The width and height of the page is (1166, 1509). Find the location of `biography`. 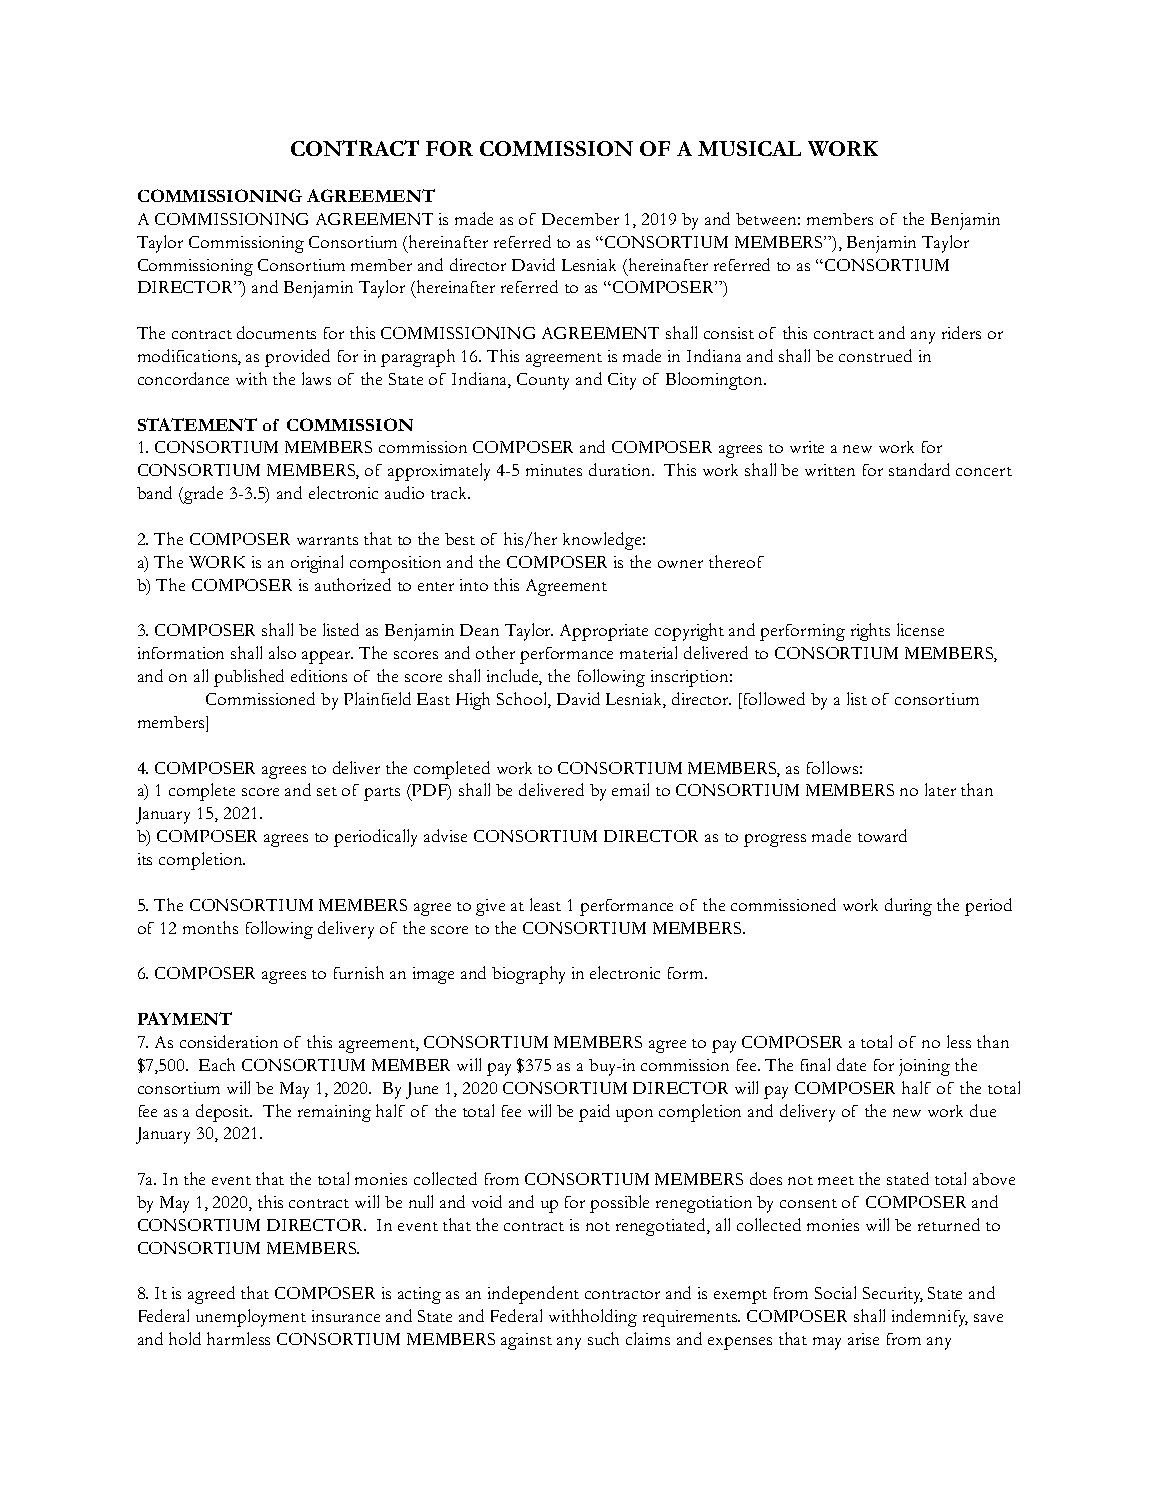

biography is located at coordinates (528, 975).
